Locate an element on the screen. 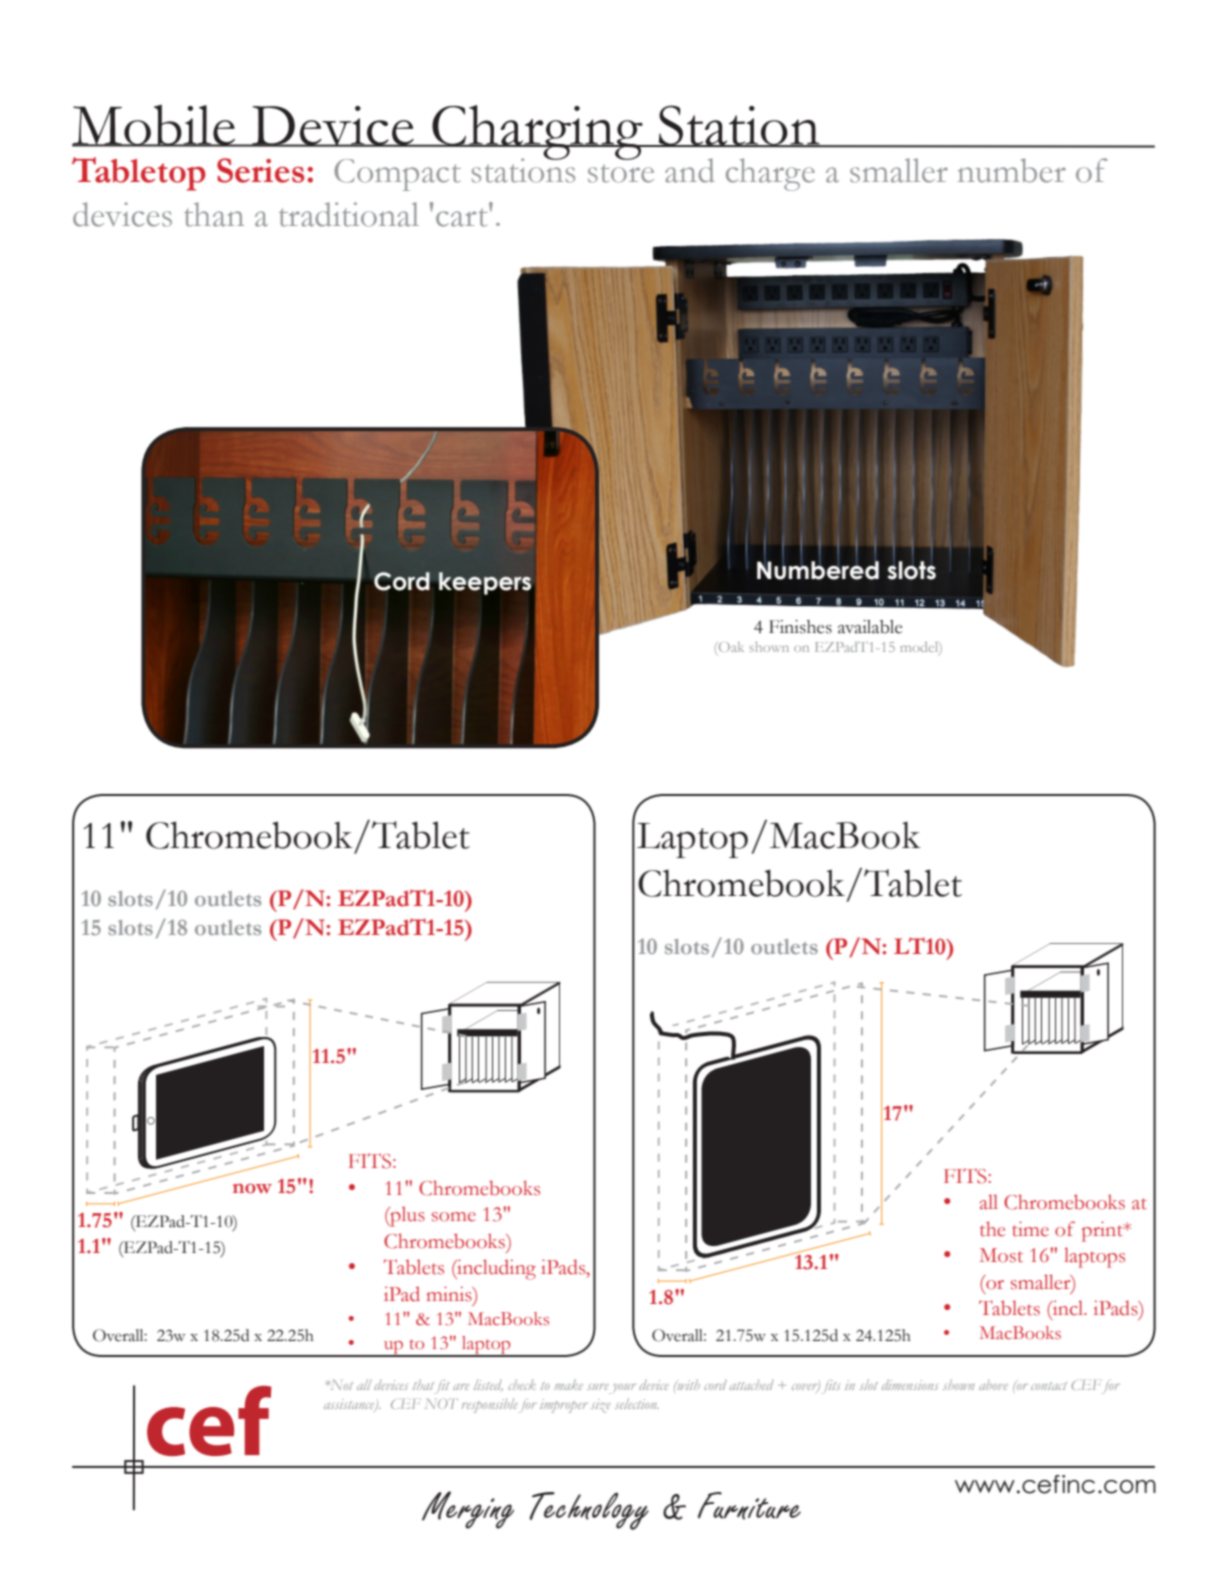 This screenshot has height=1588, width=1227. keepers is located at coordinates (485, 583).
